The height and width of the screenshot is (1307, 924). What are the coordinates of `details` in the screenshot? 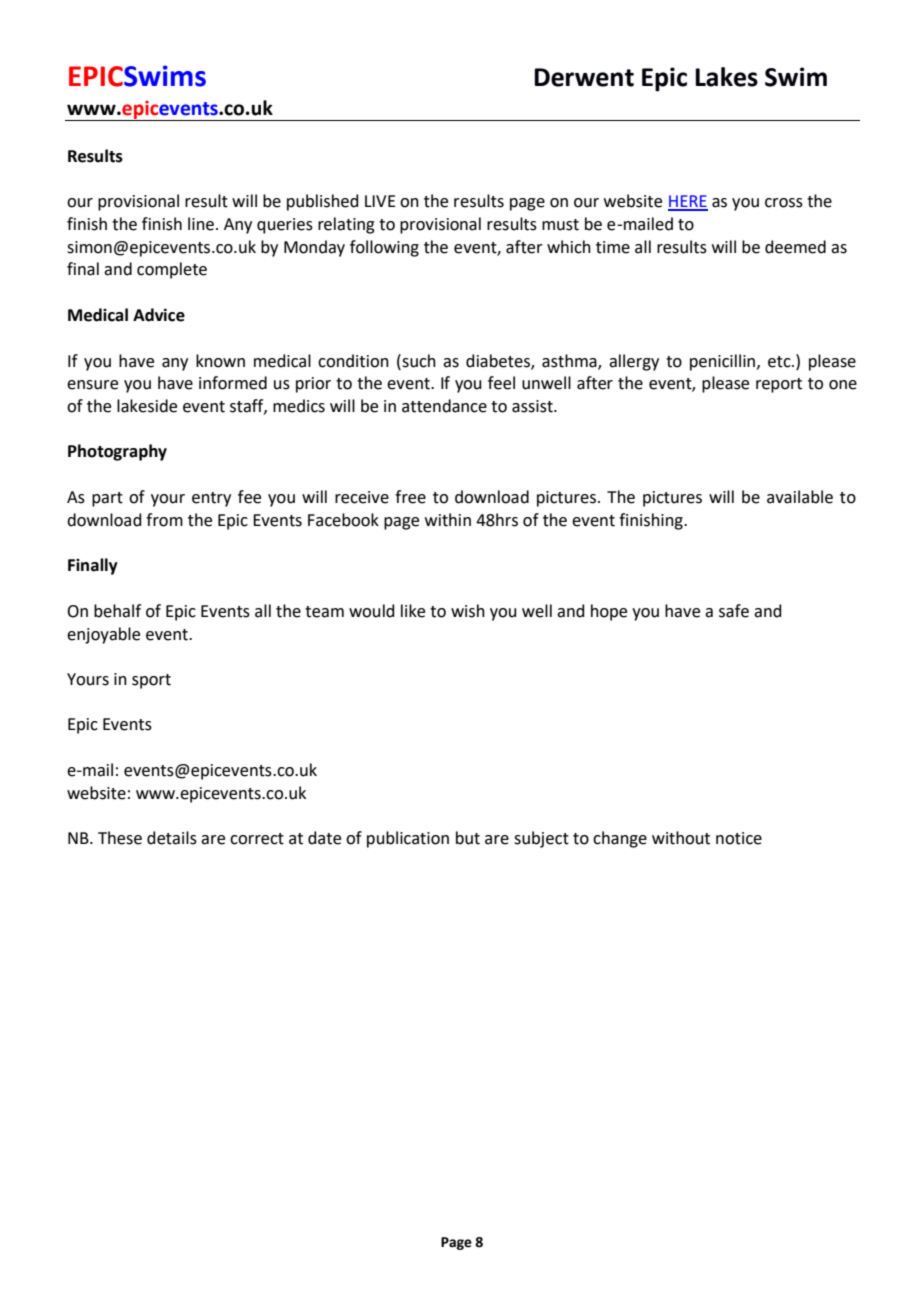 It's located at (172, 838).
